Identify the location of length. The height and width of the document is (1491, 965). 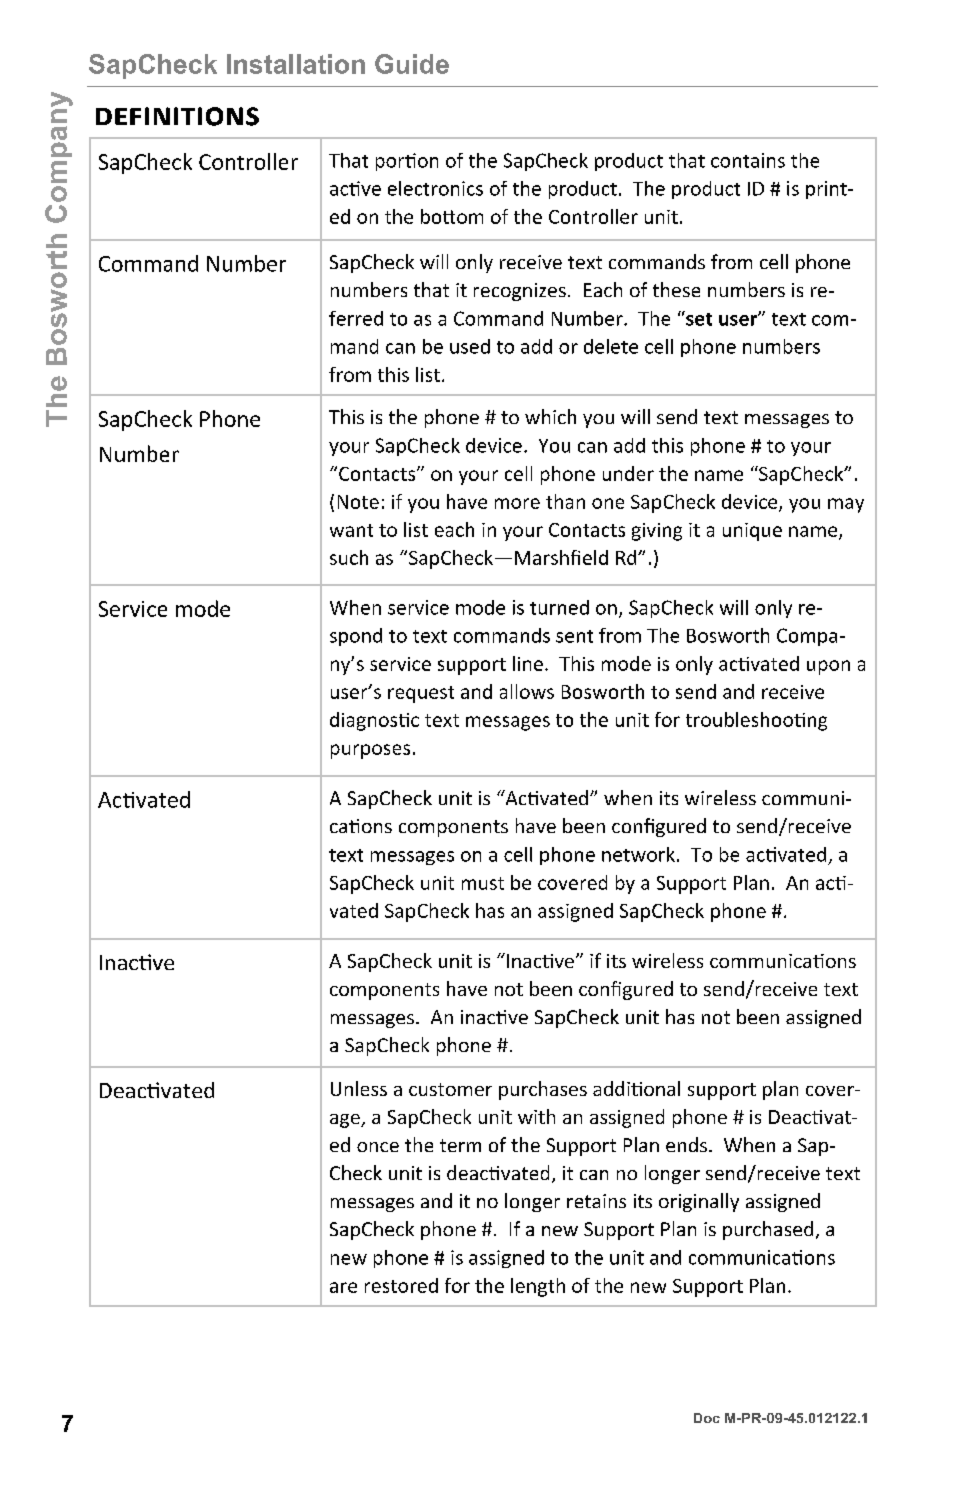
(538, 1287).
